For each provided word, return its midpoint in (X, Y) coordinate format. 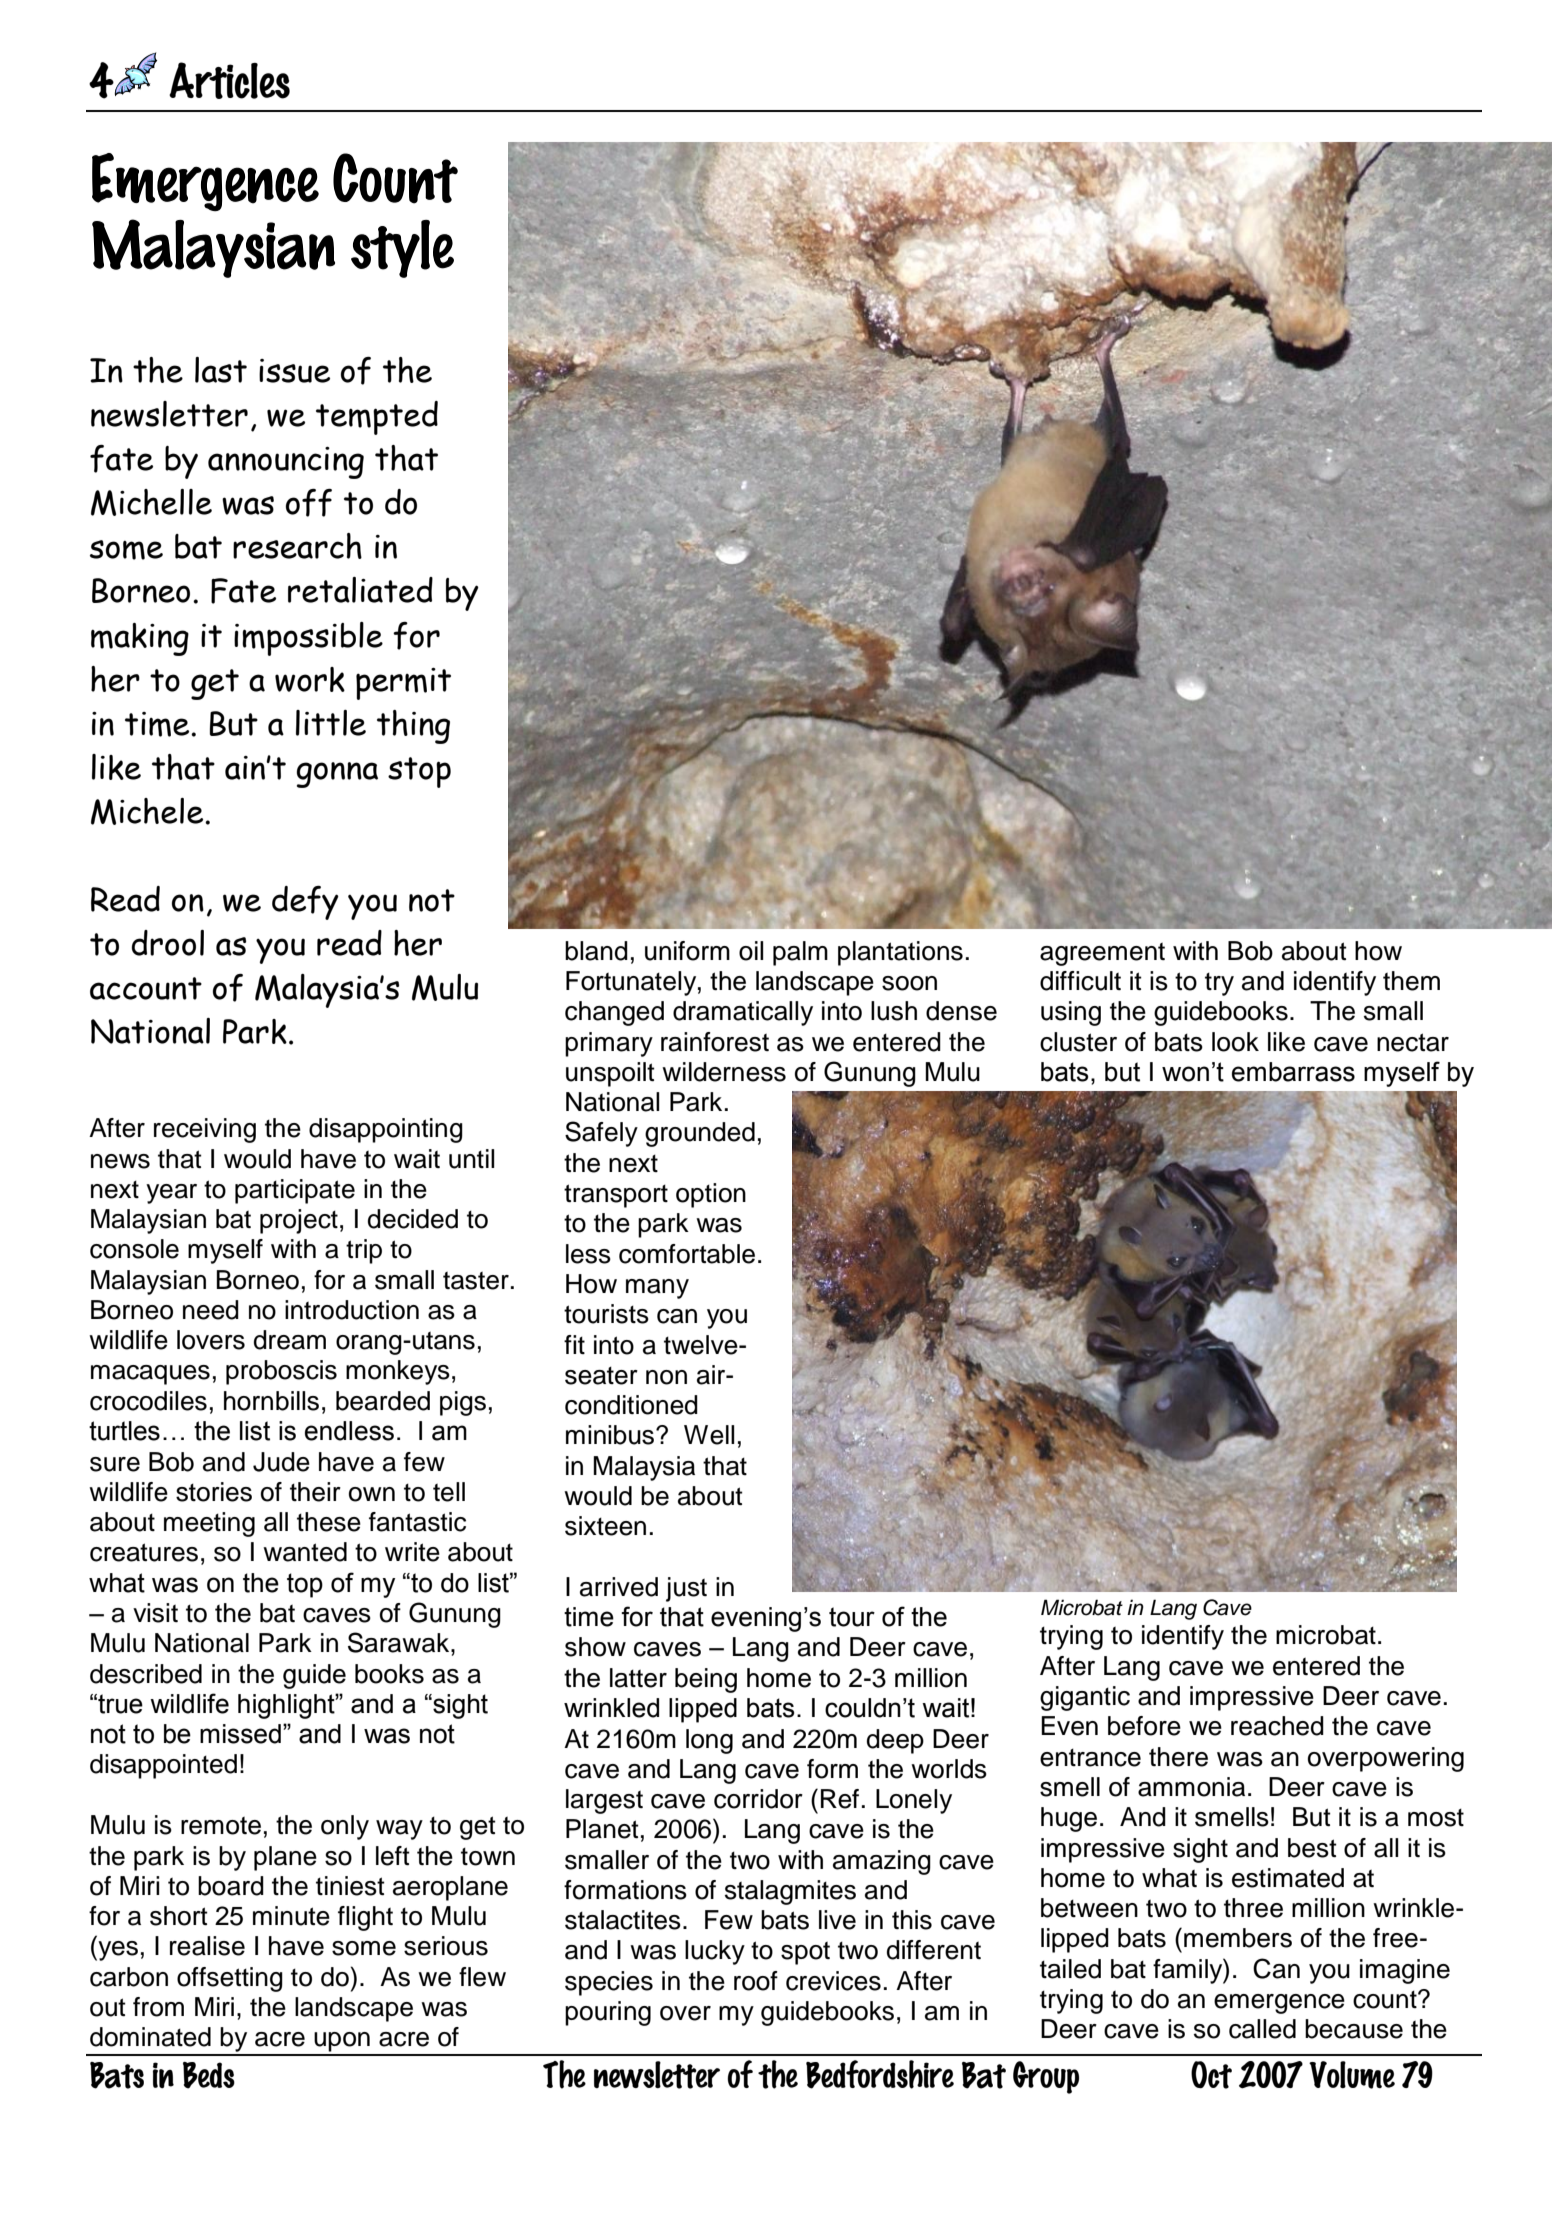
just (686, 1589)
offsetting (230, 1979)
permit (403, 684)
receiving (205, 1130)
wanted (305, 1552)
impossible (308, 639)
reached (1277, 1726)
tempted (377, 418)
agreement (1102, 954)
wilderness (724, 1072)
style (402, 249)
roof (756, 1981)
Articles (229, 80)
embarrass (1293, 1072)
